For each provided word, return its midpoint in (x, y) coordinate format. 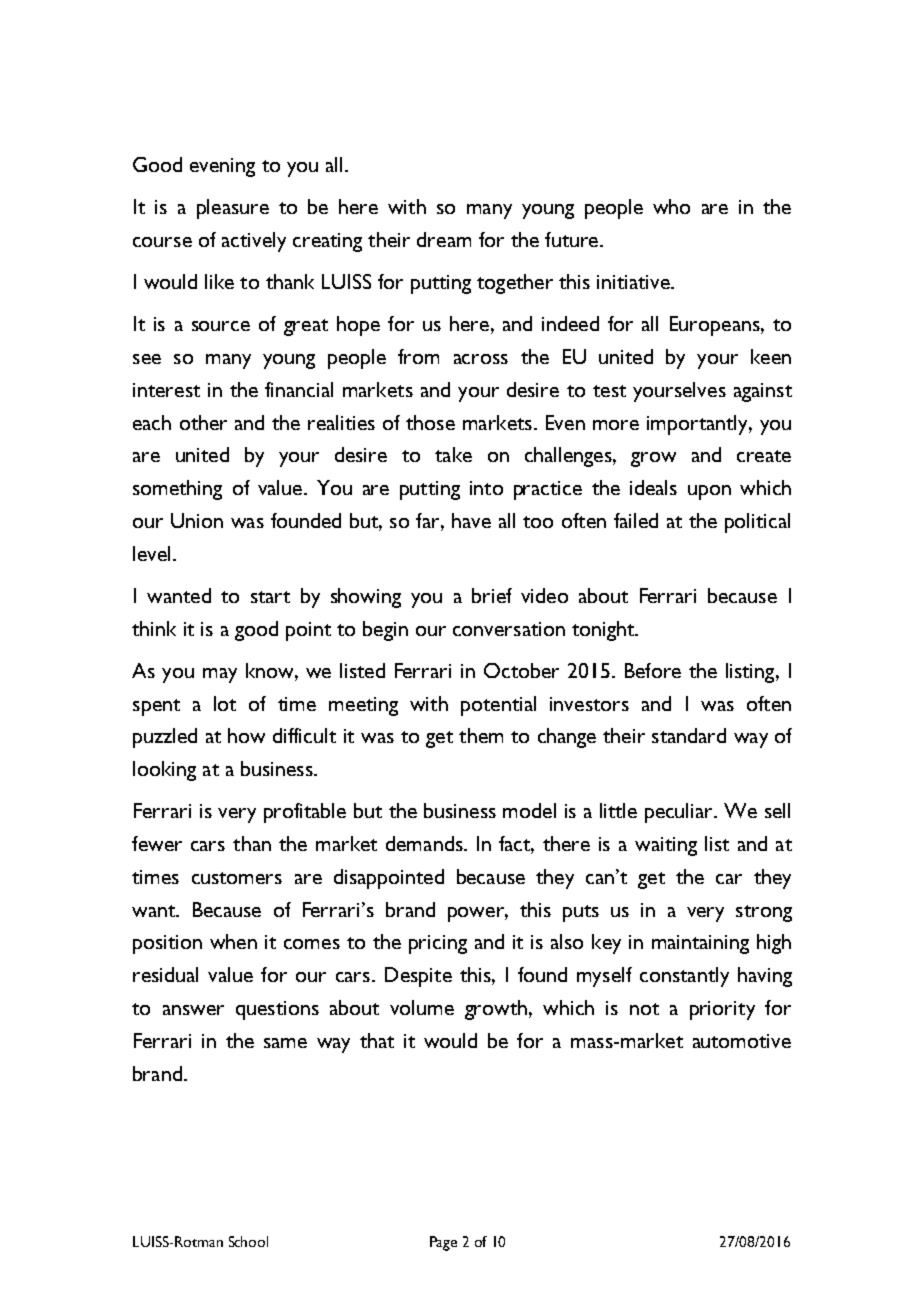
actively (254, 242)
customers (237, 878)
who (671, 206)
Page (443, 1243)
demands (425, 843)
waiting (666, 846)
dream (444, 239)
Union (197, 520)
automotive (742, 1041)
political (757, 523)
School (248, 1241)
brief (492, 595)
